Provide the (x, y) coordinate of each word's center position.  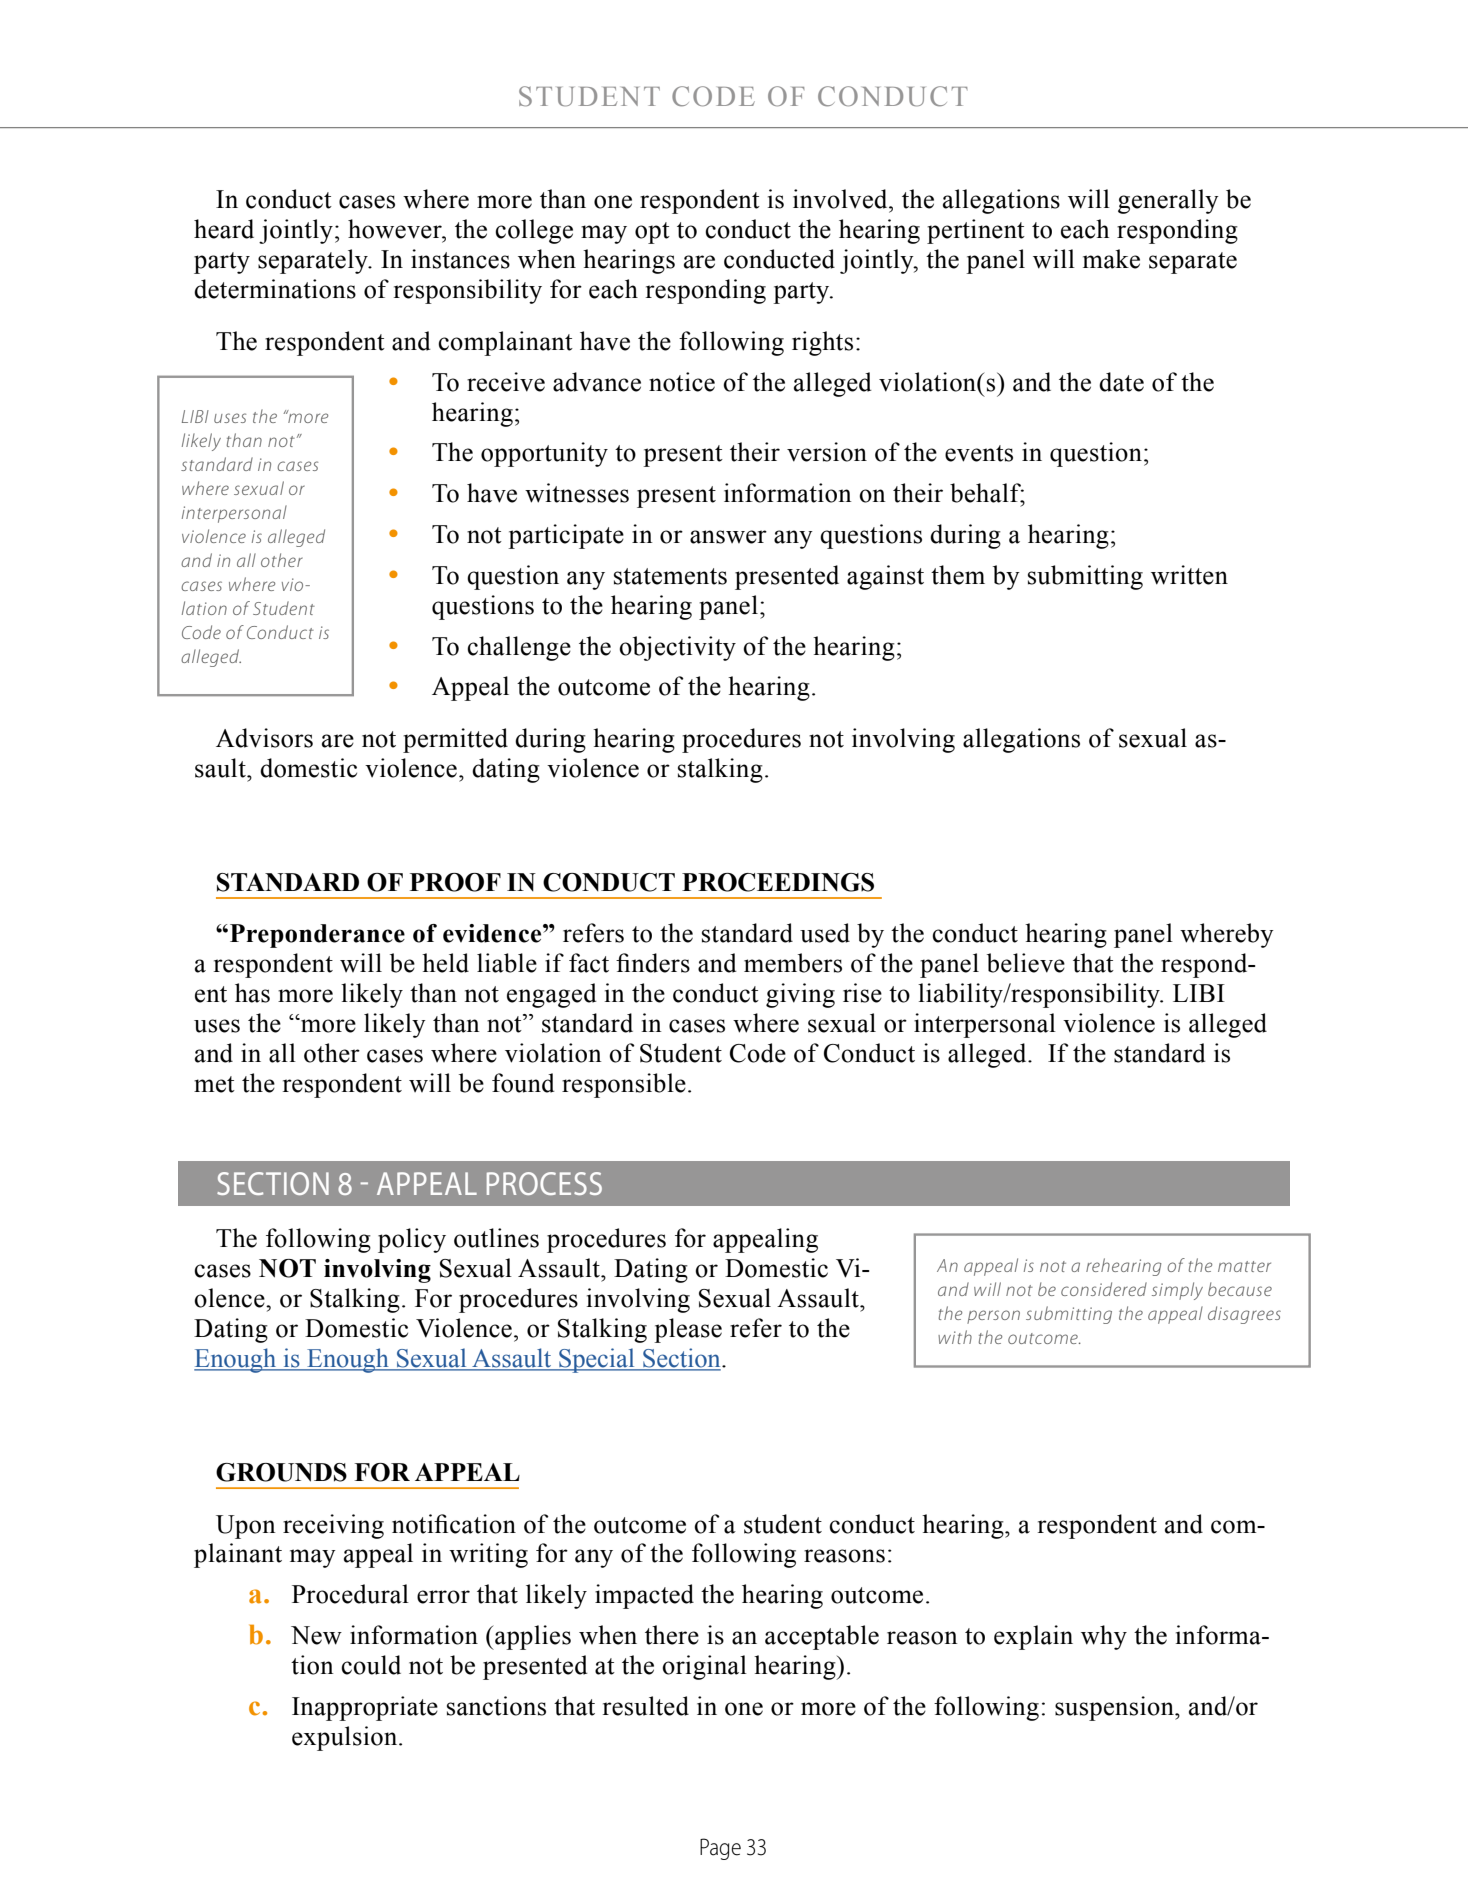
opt (652, 233)
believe (1026, 963)
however (396, 229)
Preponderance (317, 936)
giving (800, 995)
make (1111, 259)
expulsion (346, 1738)
